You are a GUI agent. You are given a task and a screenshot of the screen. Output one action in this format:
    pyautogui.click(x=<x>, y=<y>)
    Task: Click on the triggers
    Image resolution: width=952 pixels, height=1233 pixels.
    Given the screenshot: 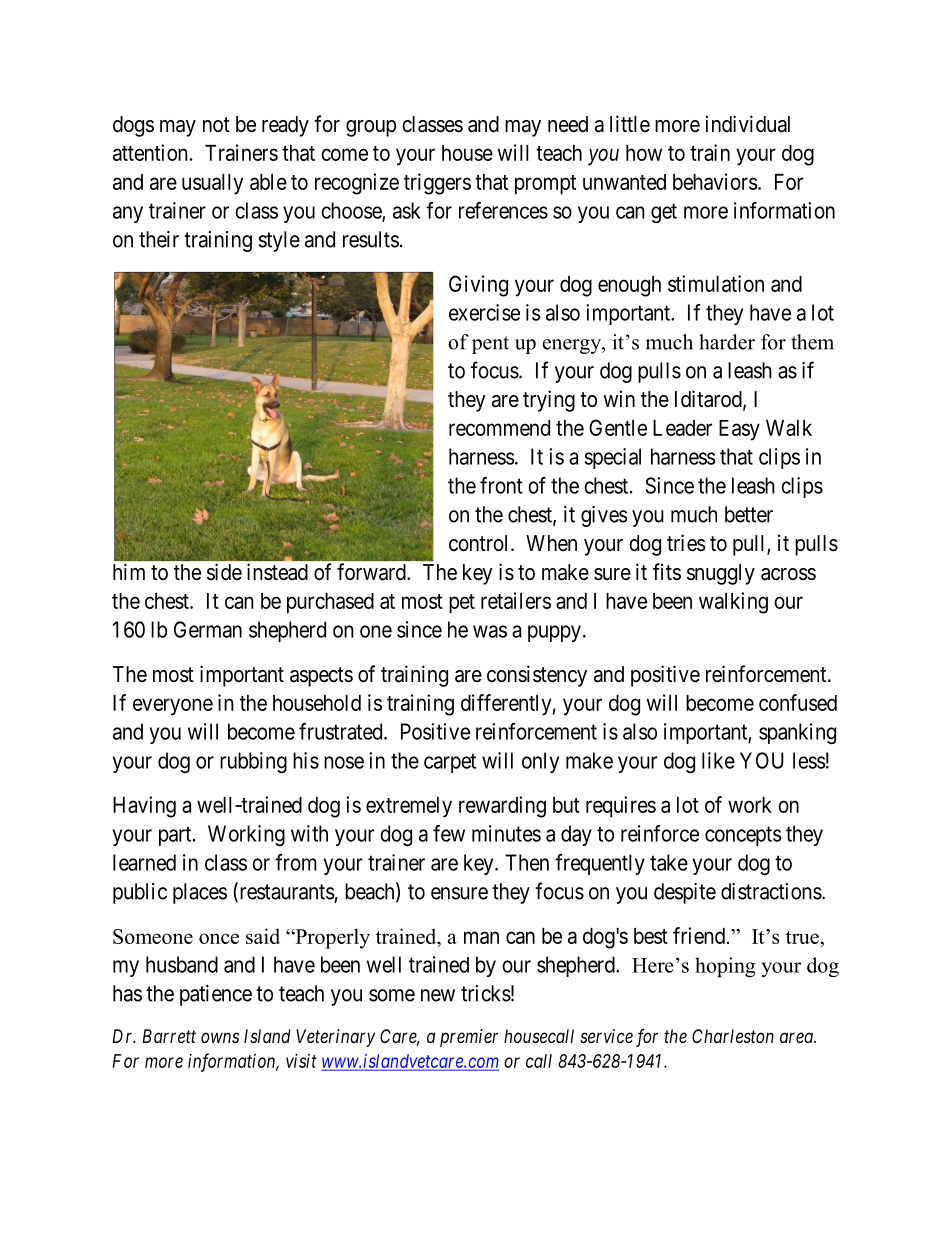 What is the action you would take?
    pyautogui.click(x=437, y=184)
